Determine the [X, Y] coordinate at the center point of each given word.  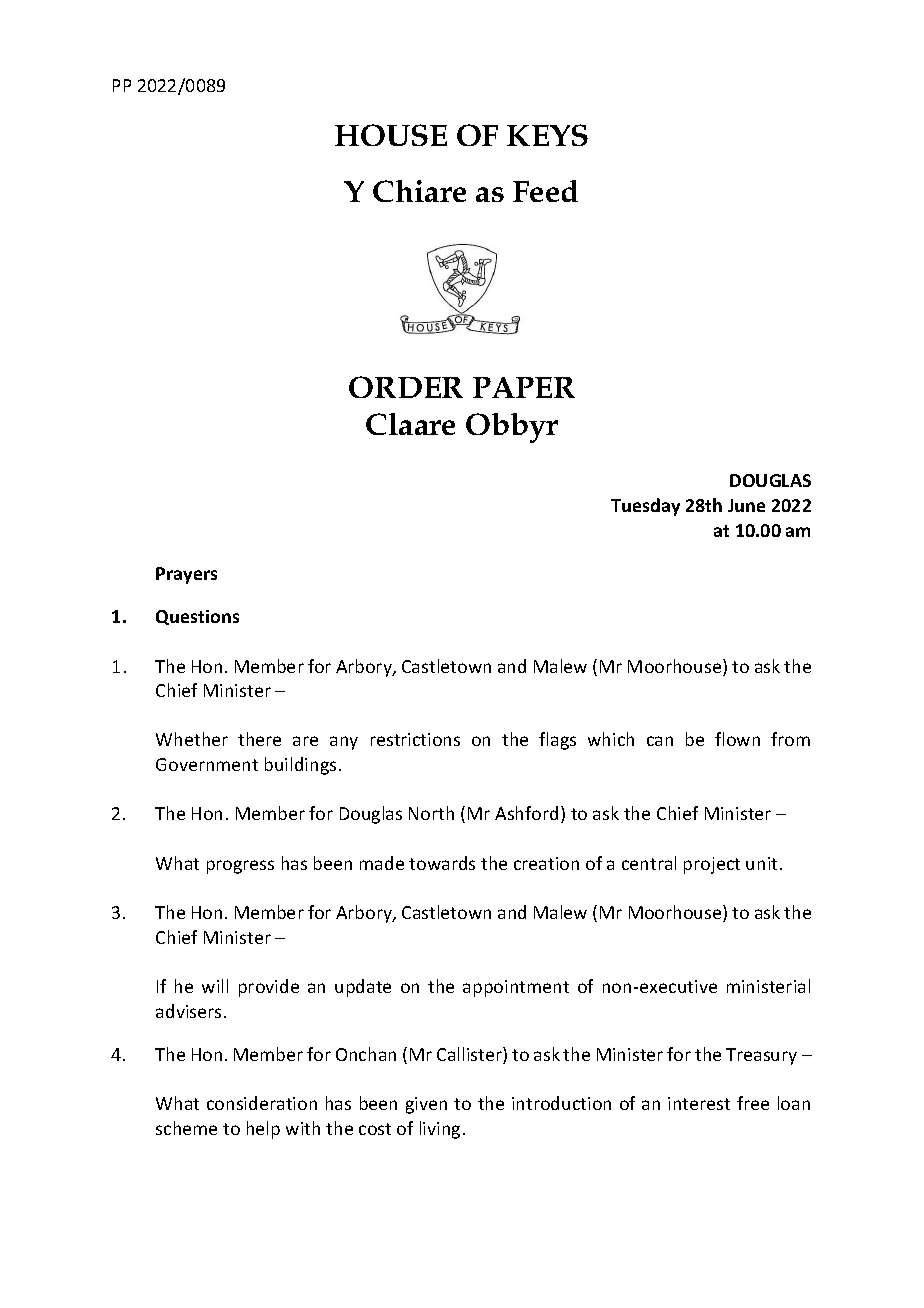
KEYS [547, 135]
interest [699, 1103]
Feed [545, 191]
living [440, 1130]
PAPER [524, 387]
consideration [262, 1103]
